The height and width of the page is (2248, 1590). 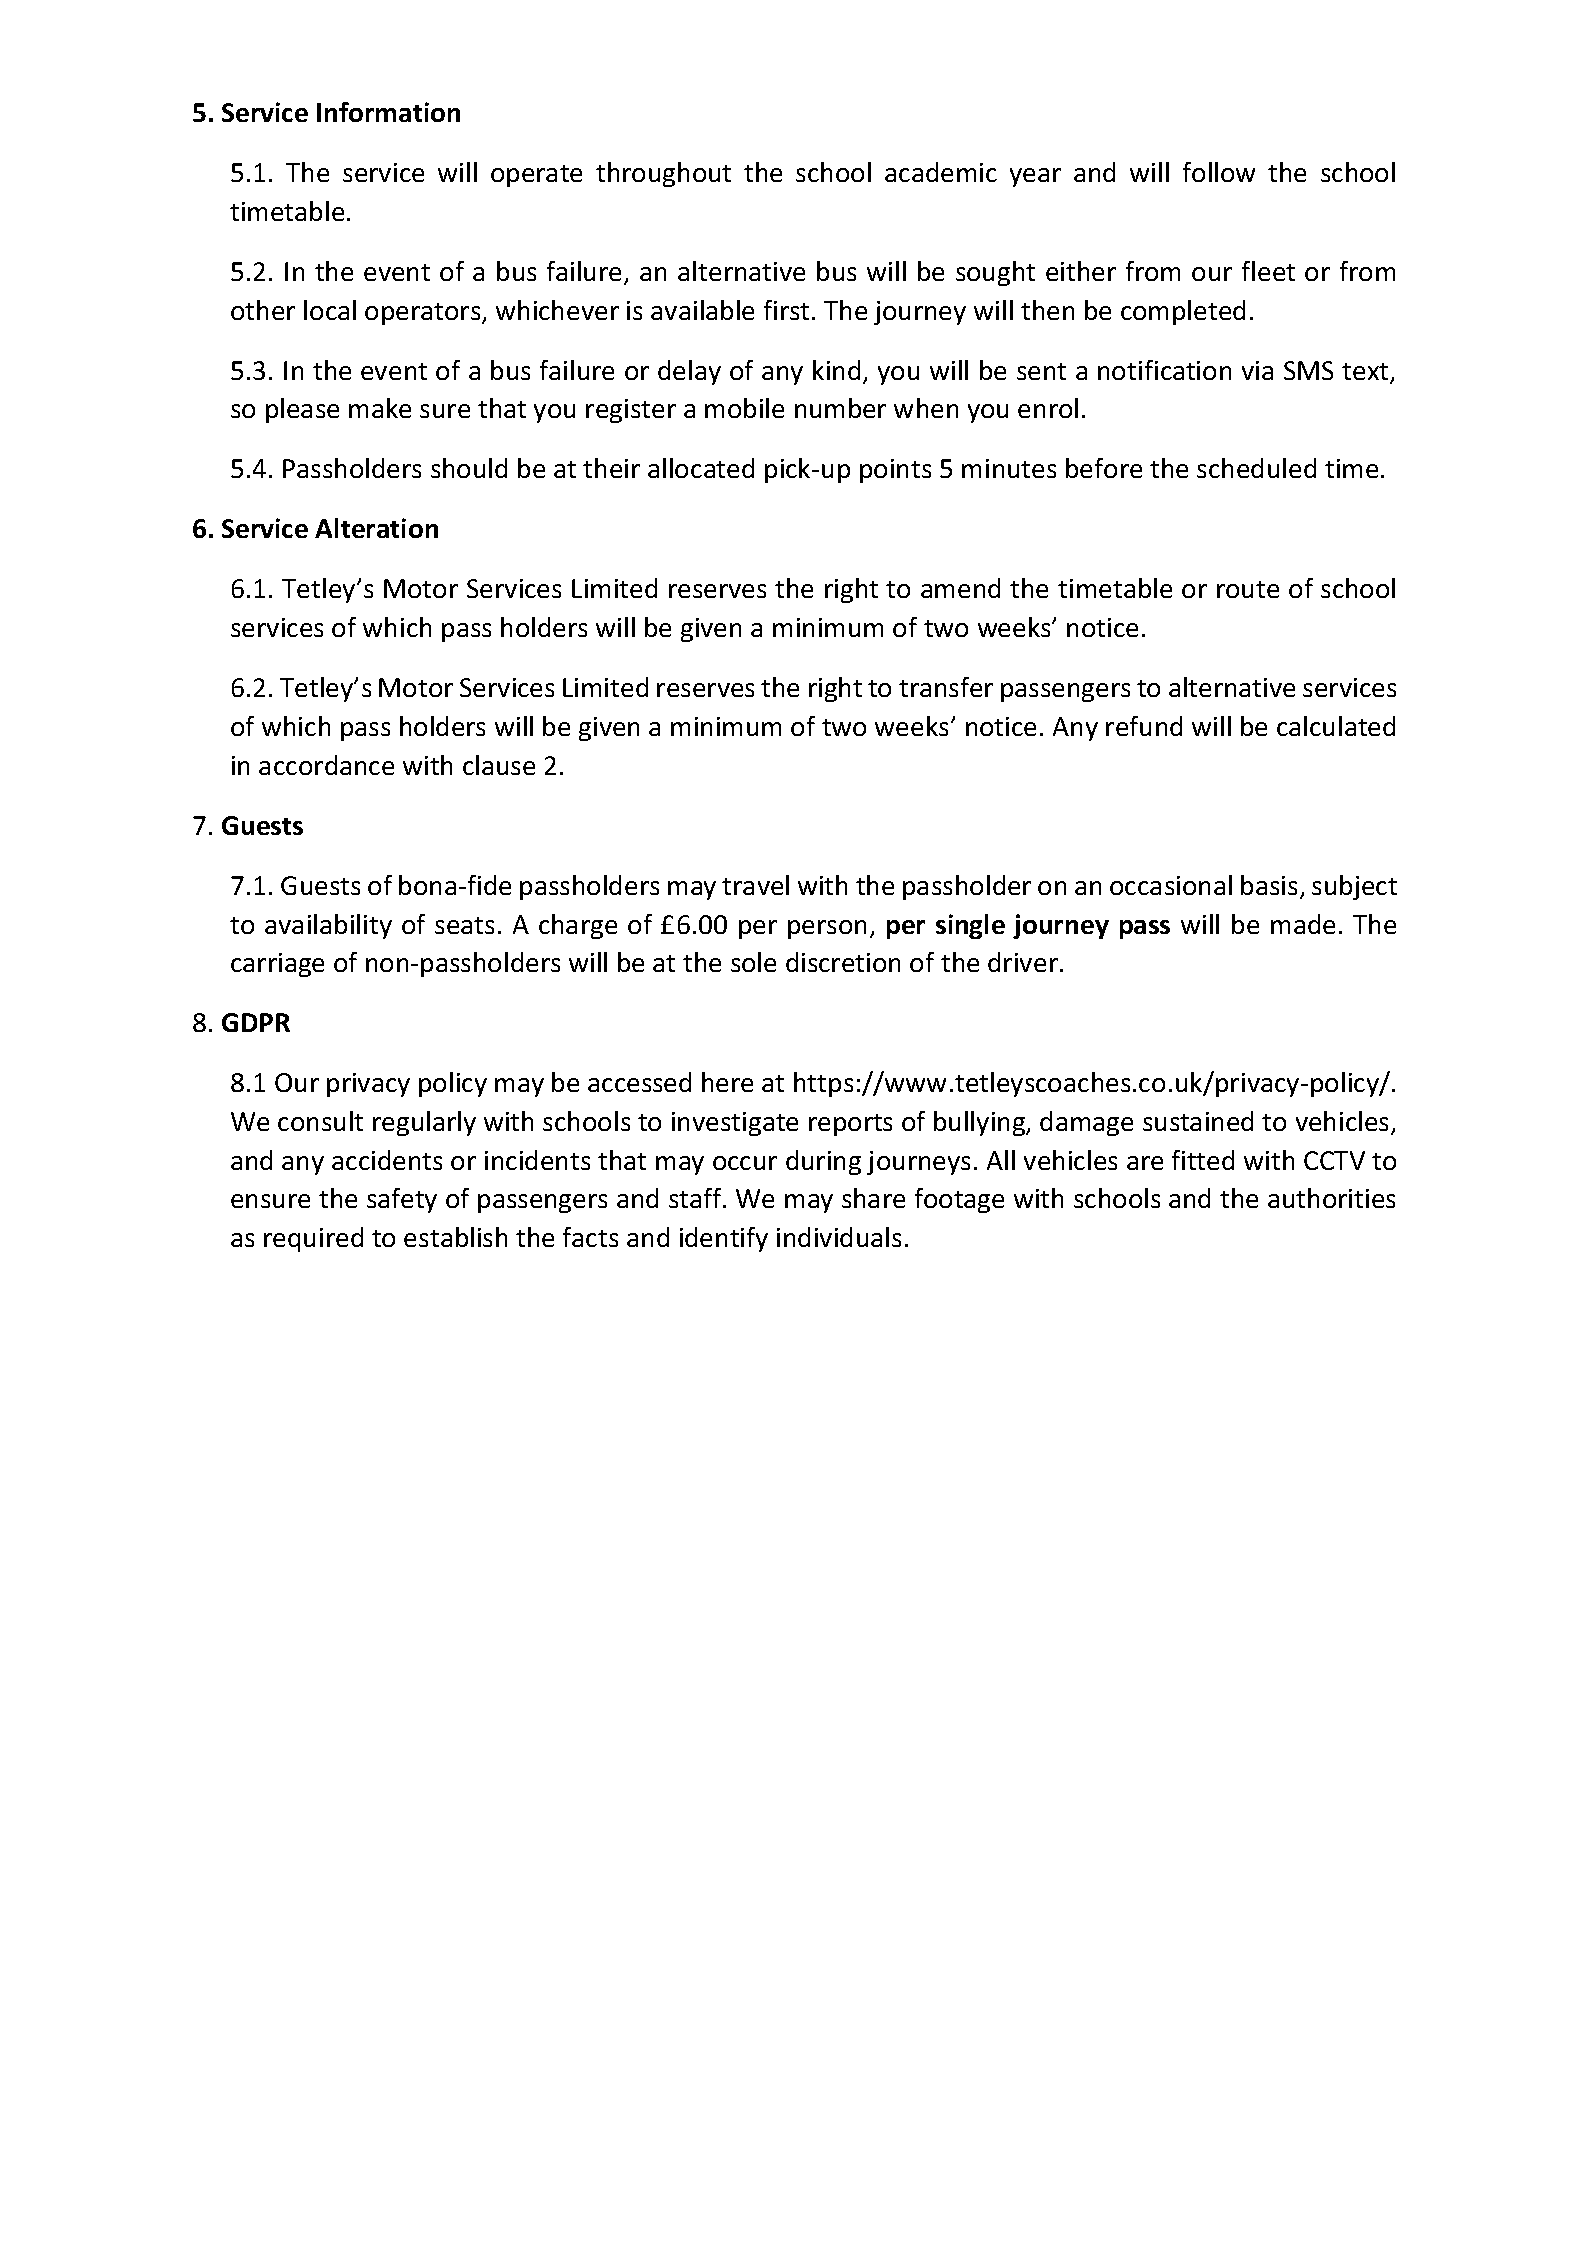 I want to click on safety, so click(x=402, y=1200).
